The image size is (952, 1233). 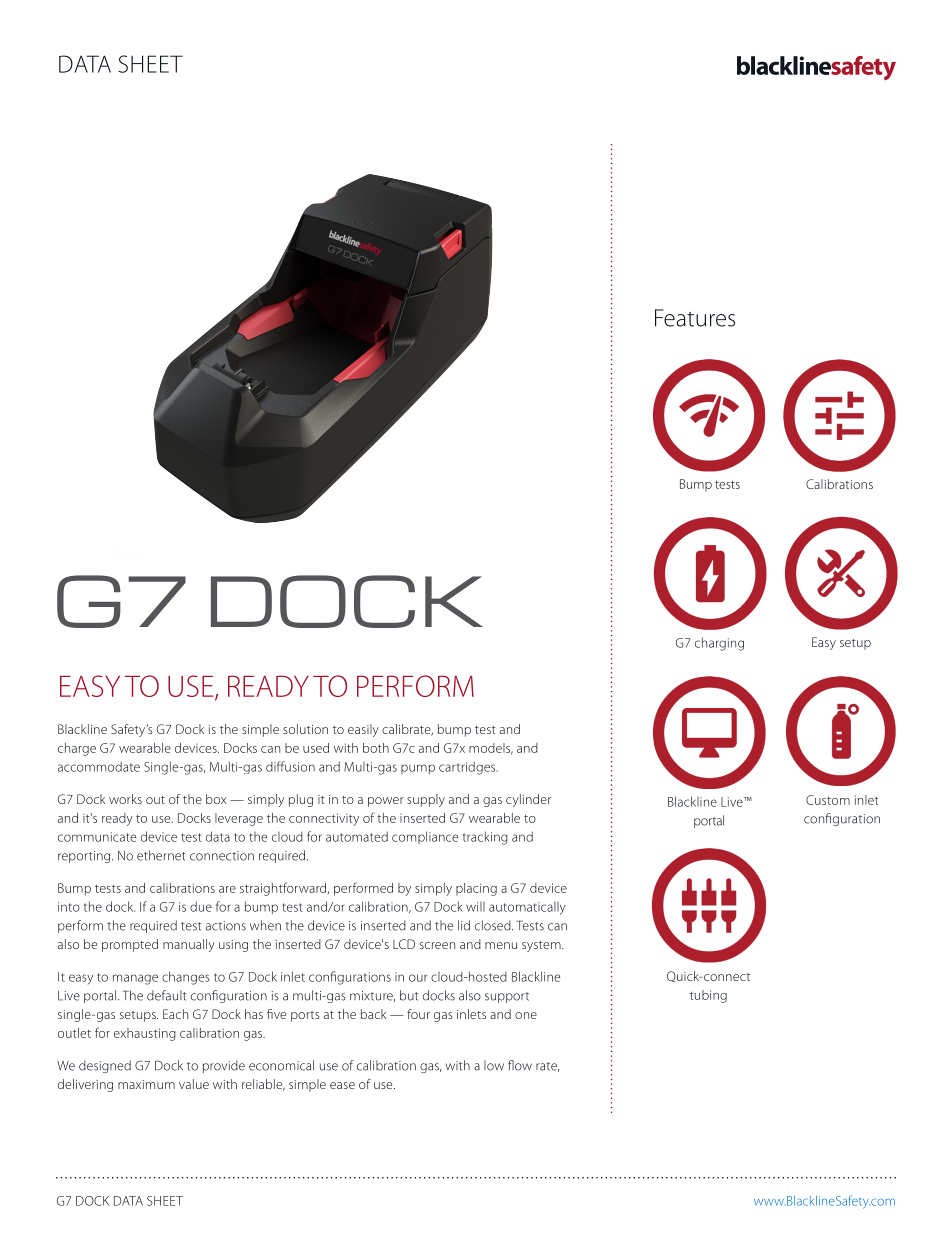 What do you see at coordinates (491, 749) in the document?
I see `models` at bounding box center [491, 749].
